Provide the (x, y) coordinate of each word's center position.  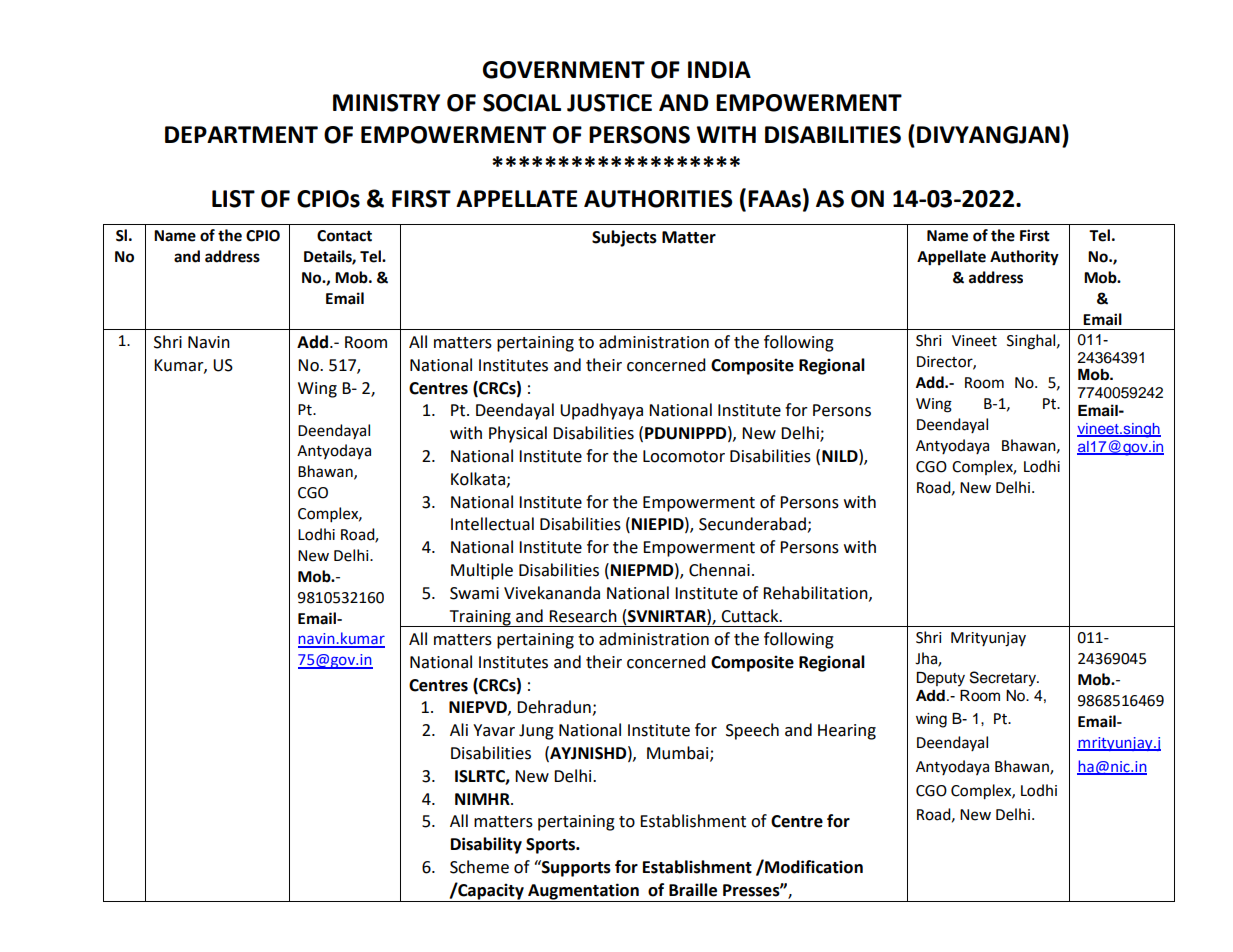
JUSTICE (609, 103)
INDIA (719, 69)
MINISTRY (386, 103)
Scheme (479, 867)
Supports (575, 868)
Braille (693, 890)
